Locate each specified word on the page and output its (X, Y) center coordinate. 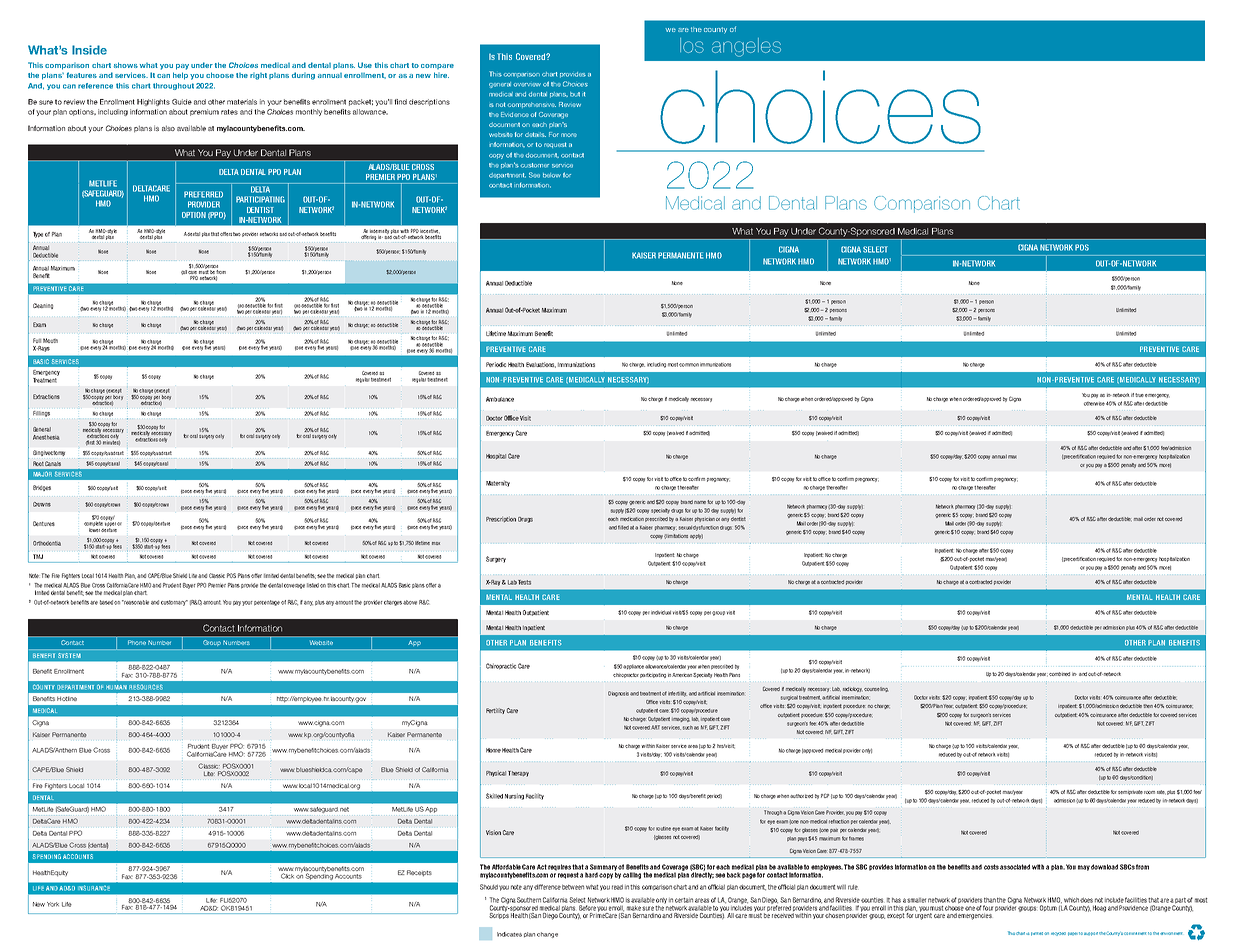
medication (632, 519)
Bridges (42, 488)
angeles (746, 47)
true (1139, 395)
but (575, 94)
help (180, 76)
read (617, 887)
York (53, 904)
